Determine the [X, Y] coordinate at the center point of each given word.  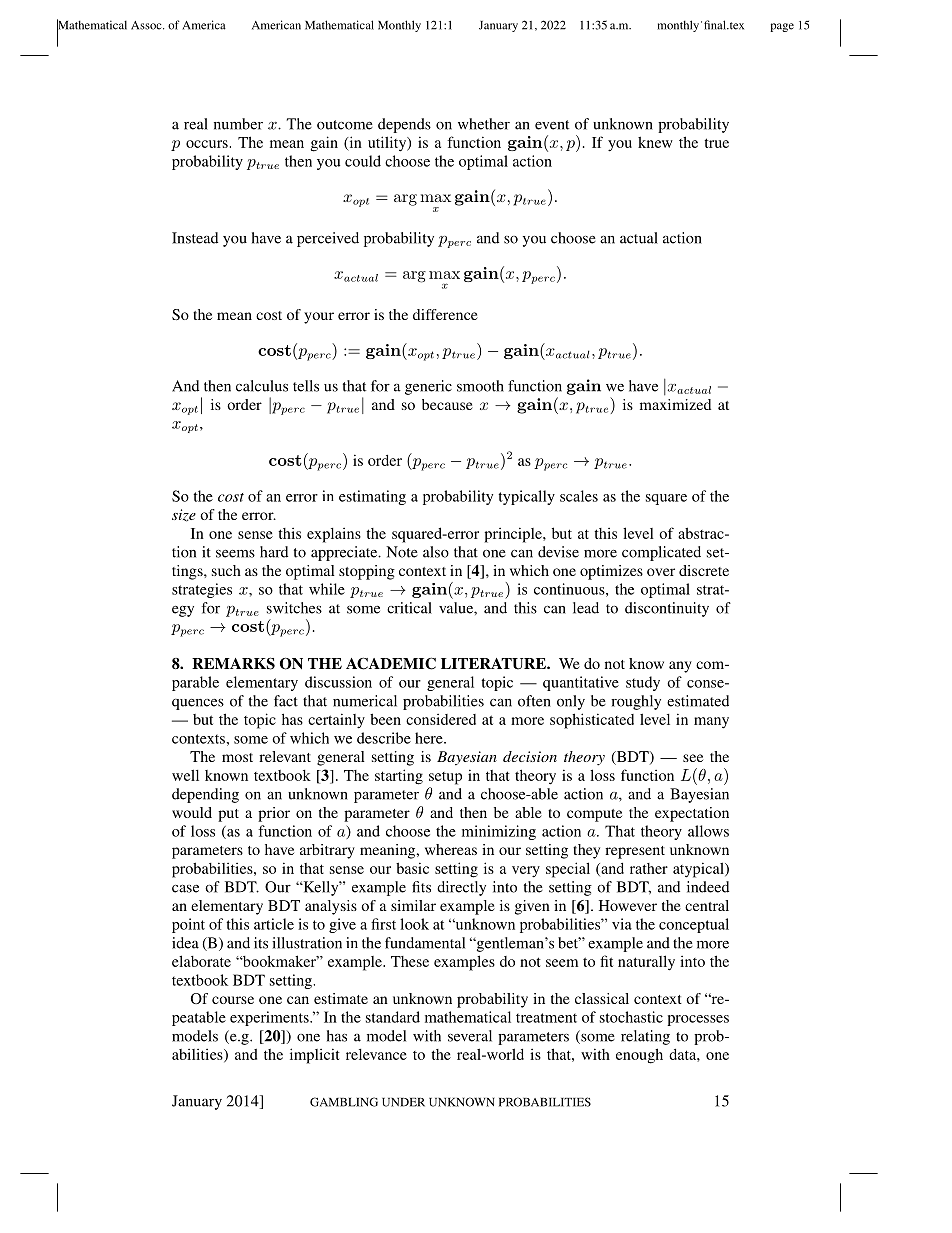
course [233, 1000]
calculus [262, 386]
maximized [675, 404]
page [782, 27]
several [470, 1036]
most [237, 757]
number [238, 124]
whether [484, 124]
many [711, 723]
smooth [480, 386]
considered [441, 719]
